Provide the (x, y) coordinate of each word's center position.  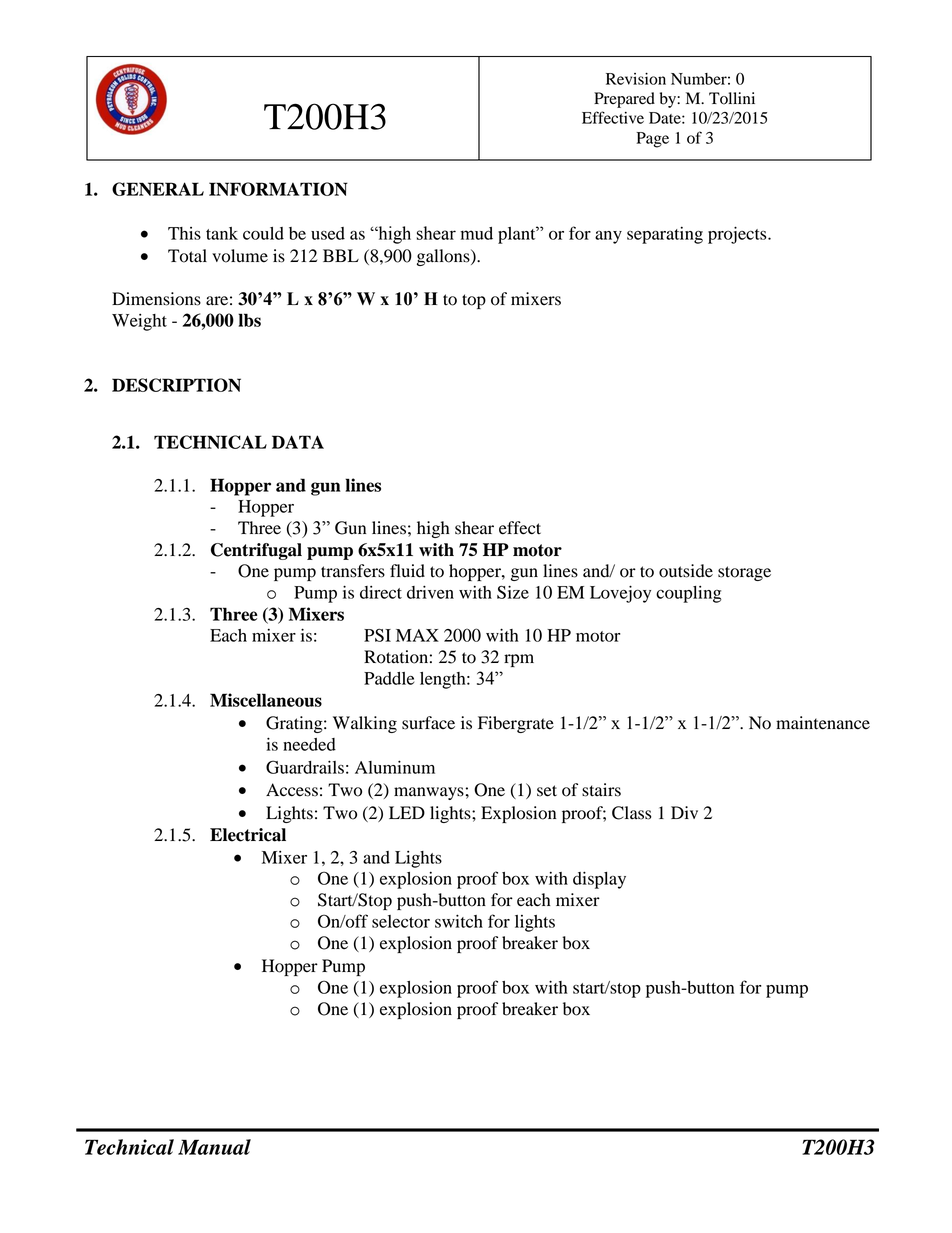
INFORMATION (278, 189)
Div (684, 812)
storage (744, 573)
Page (652, 140)
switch (459, 921)
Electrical (248, 835)
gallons (444, 257)
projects (738, 235)
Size (513, 592)
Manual (214, 1147)
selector (401, 921)
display (599, 880)
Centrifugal (256, 551)
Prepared (624, 100)
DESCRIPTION (176, 385)
